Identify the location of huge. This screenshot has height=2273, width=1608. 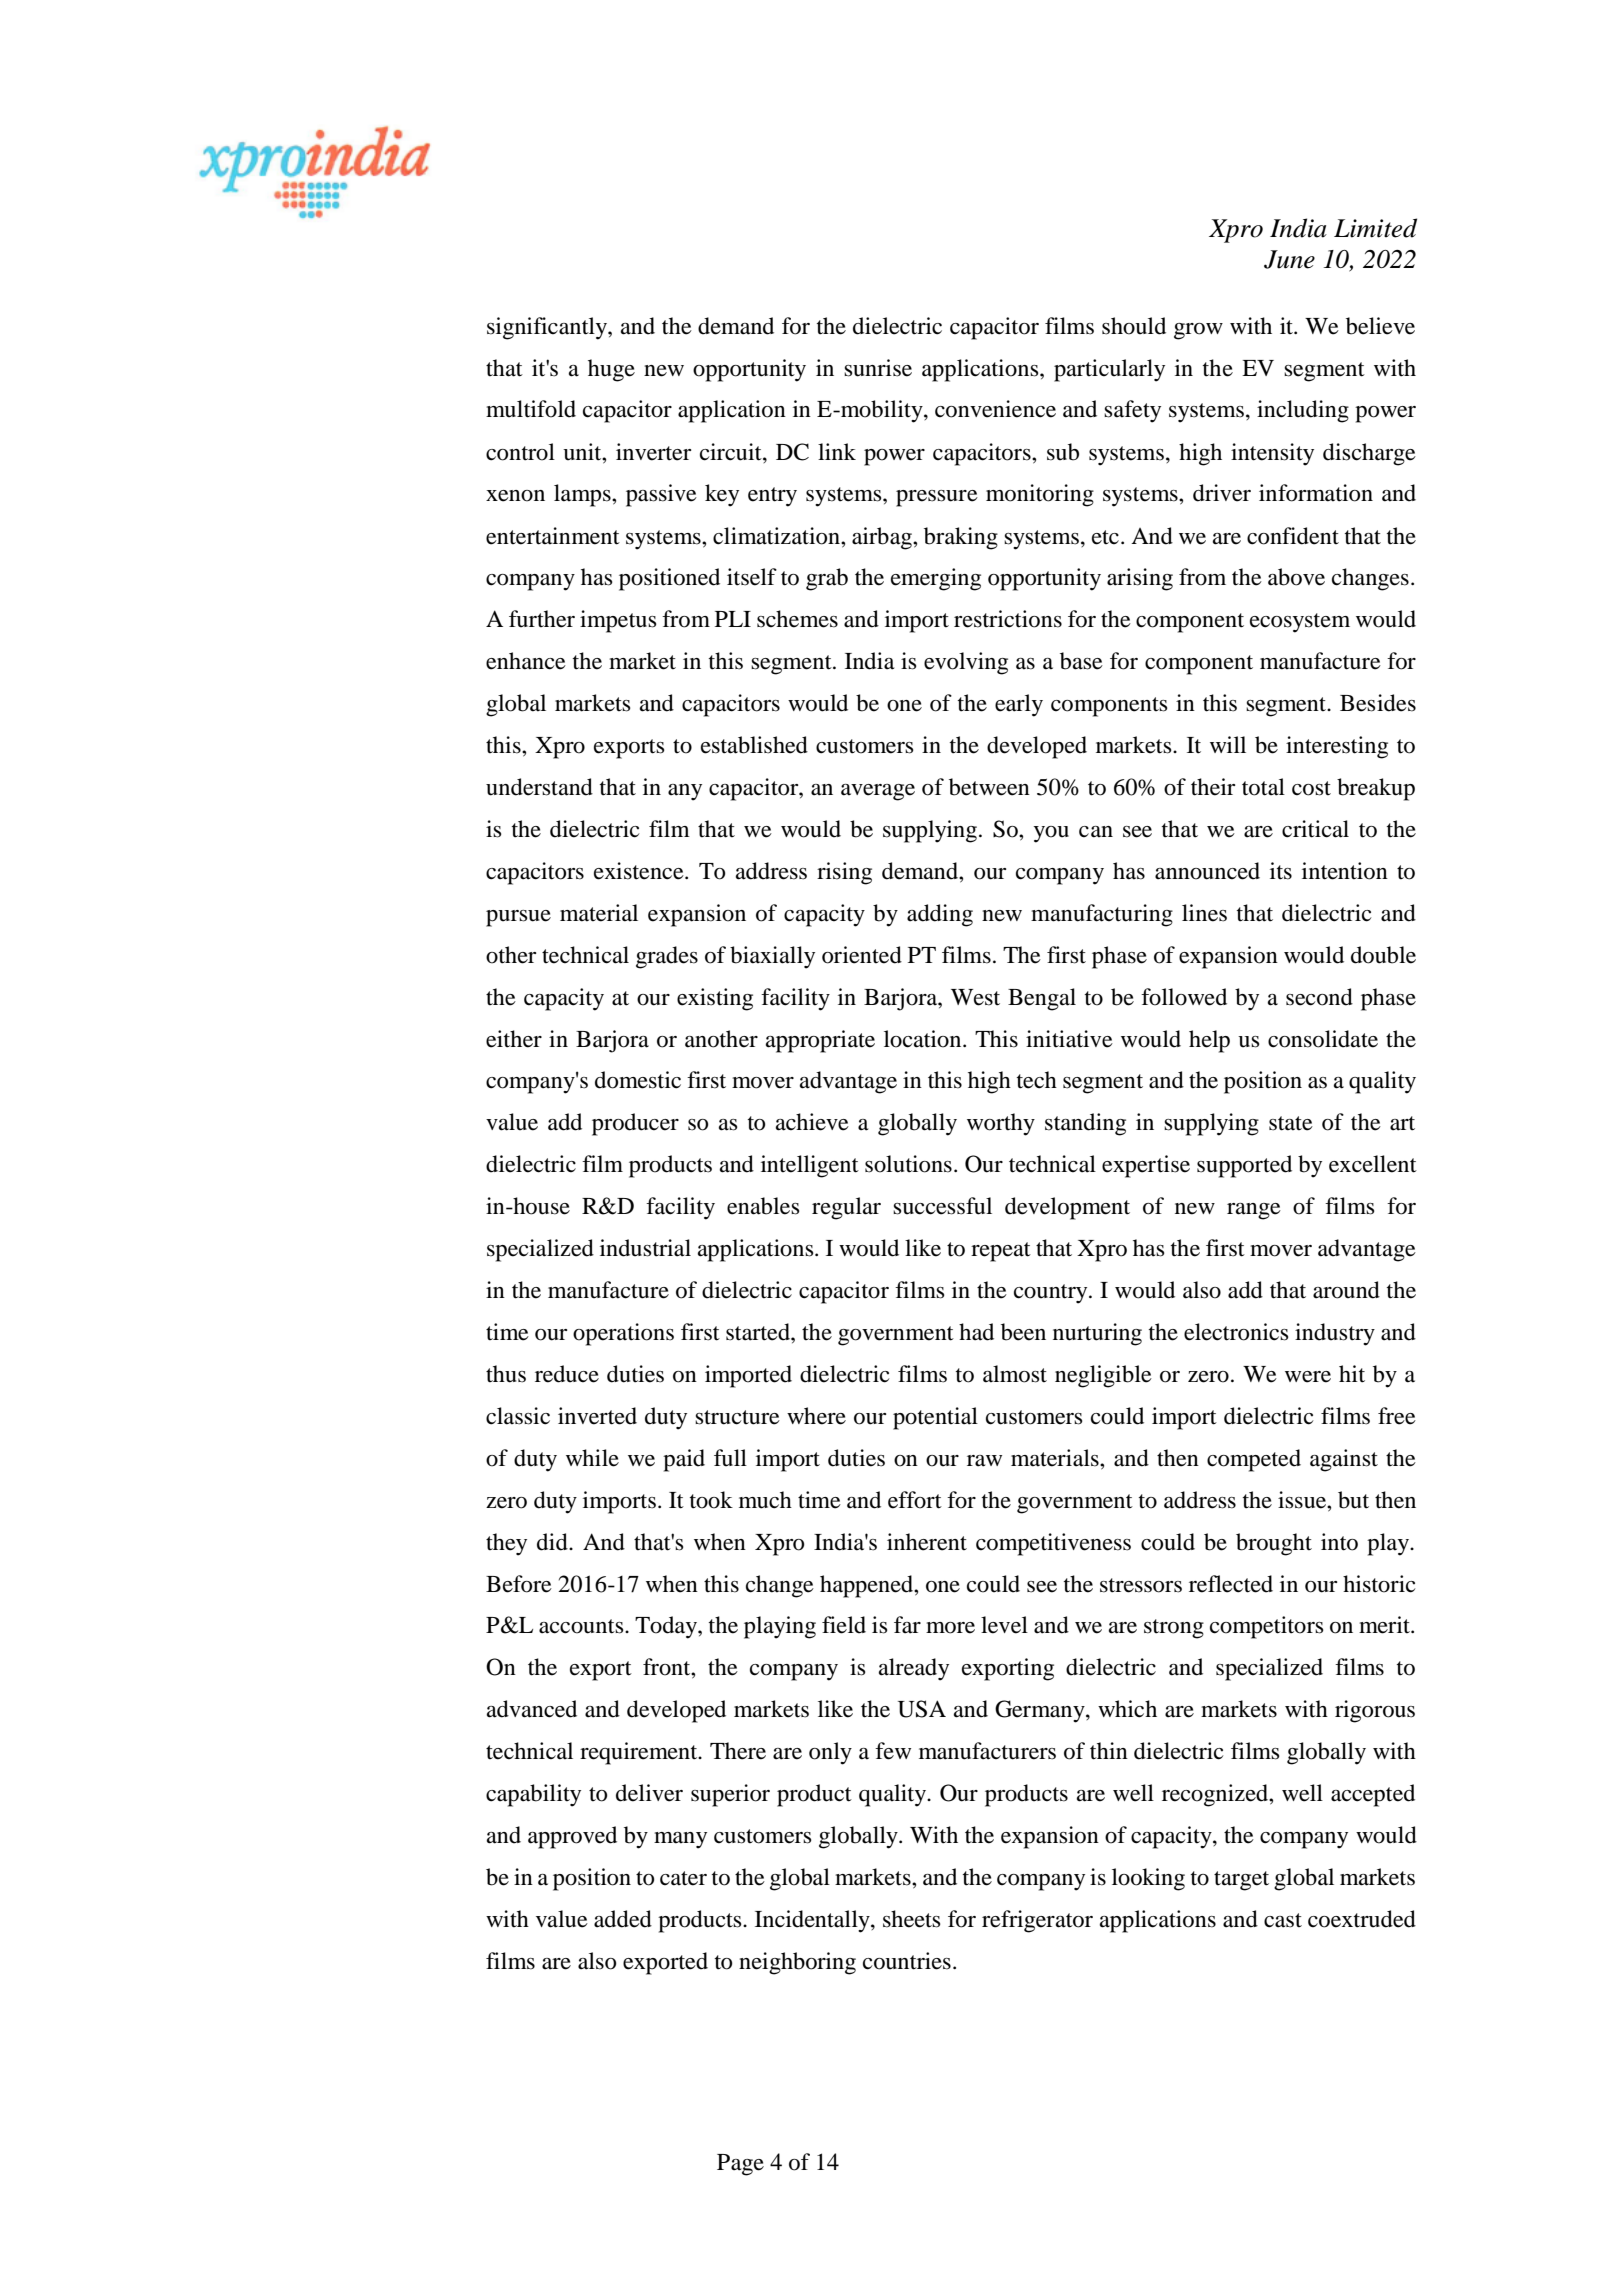
(611, 370).
